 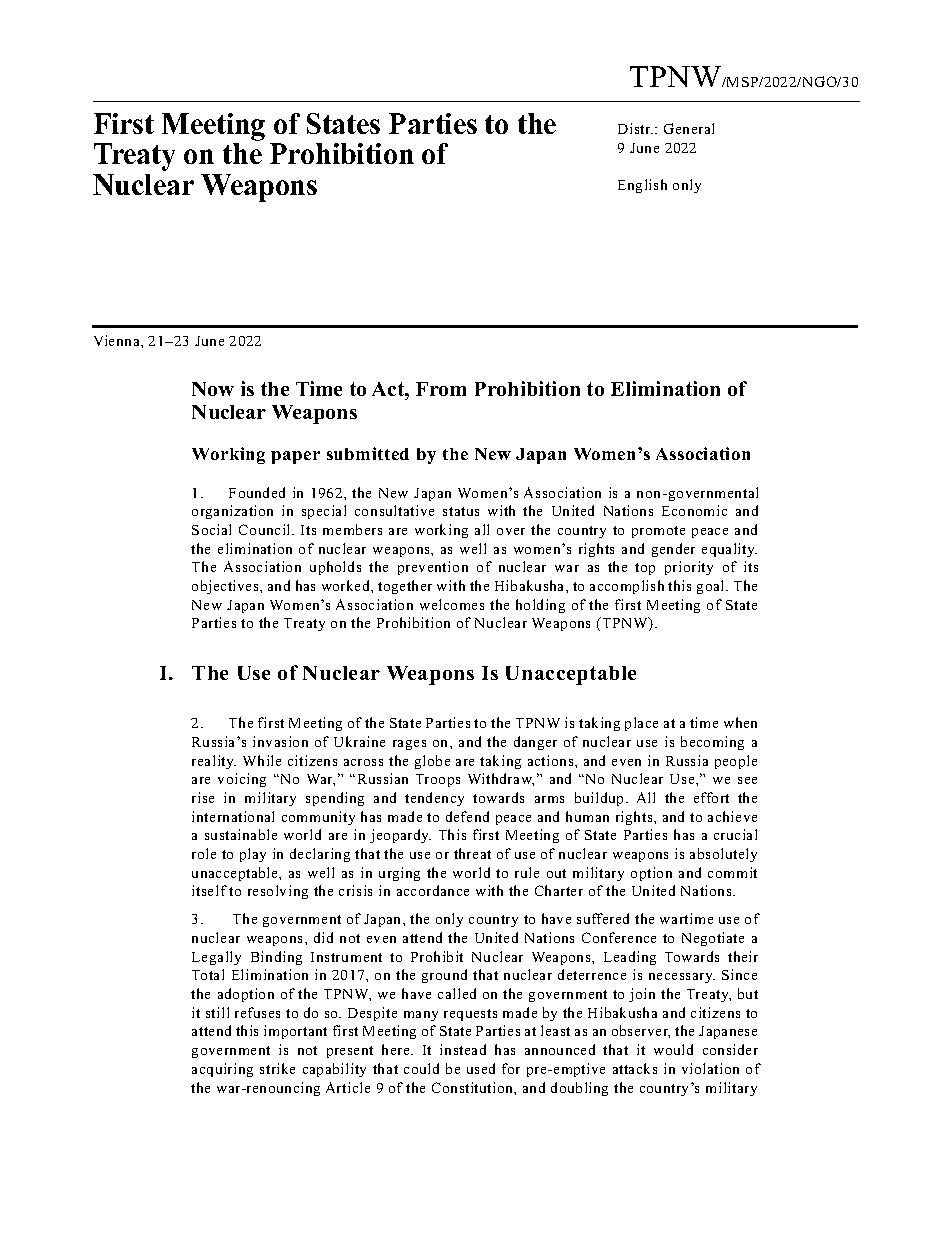 What do you see at coordinates (222, 1070) in the screenshot?
I see `acquiring` at bounding box center [222, 1070].
